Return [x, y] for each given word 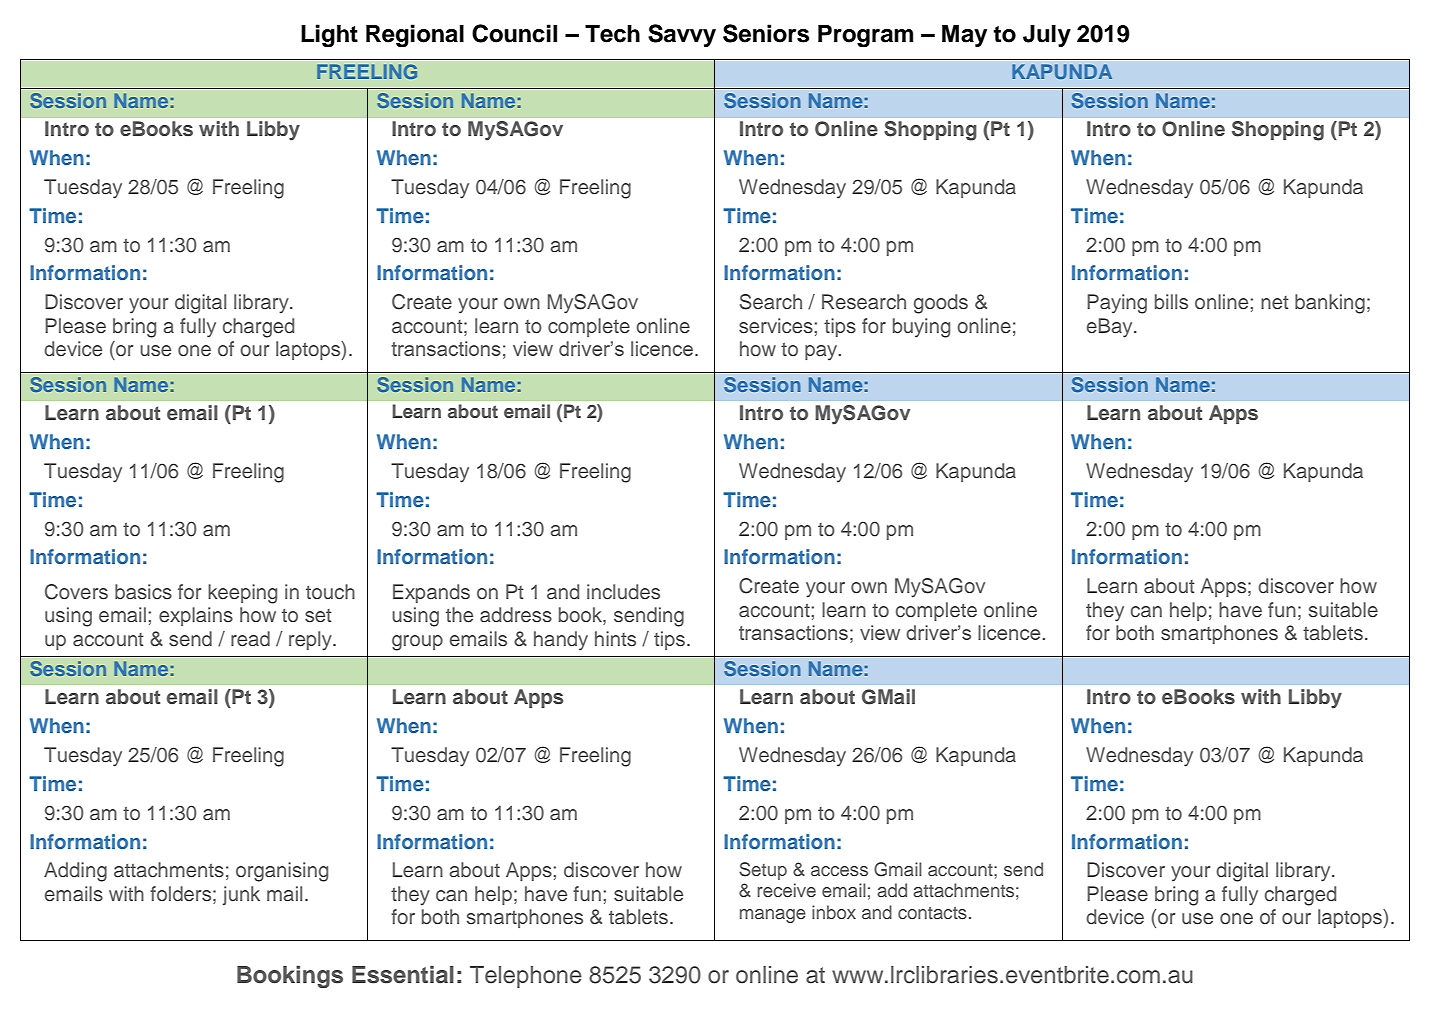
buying [921, 328]
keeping [242, 594]
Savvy [682, 35]
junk [241, 895]
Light [329, 35]
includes [623, 592]
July [1047, 36]
